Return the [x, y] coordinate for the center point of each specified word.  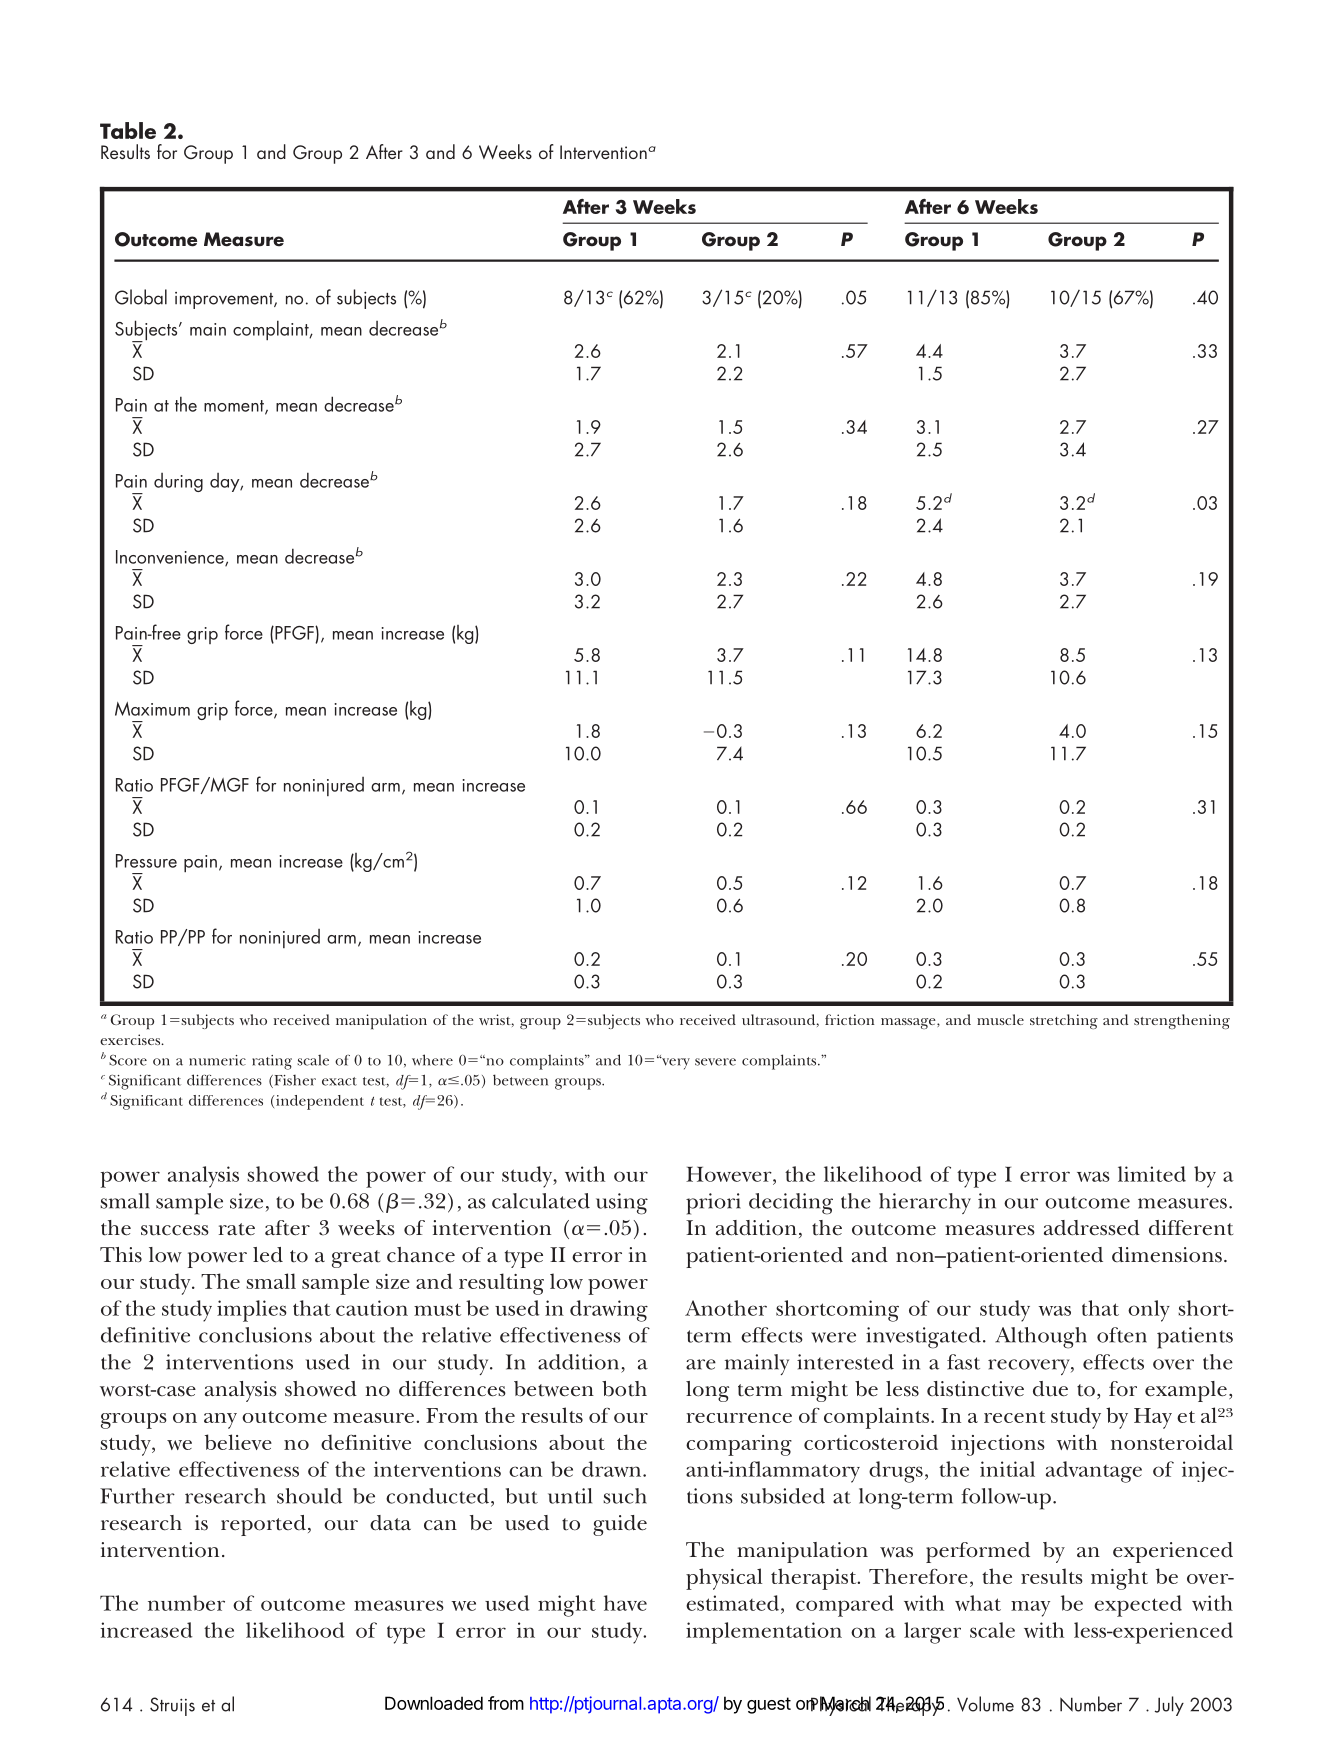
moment [235, 407]
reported [263, 1525]
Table [128, 130]
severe [715, 1062]
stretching [1064, 1021]
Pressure [146, 861]
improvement [225, 300]
